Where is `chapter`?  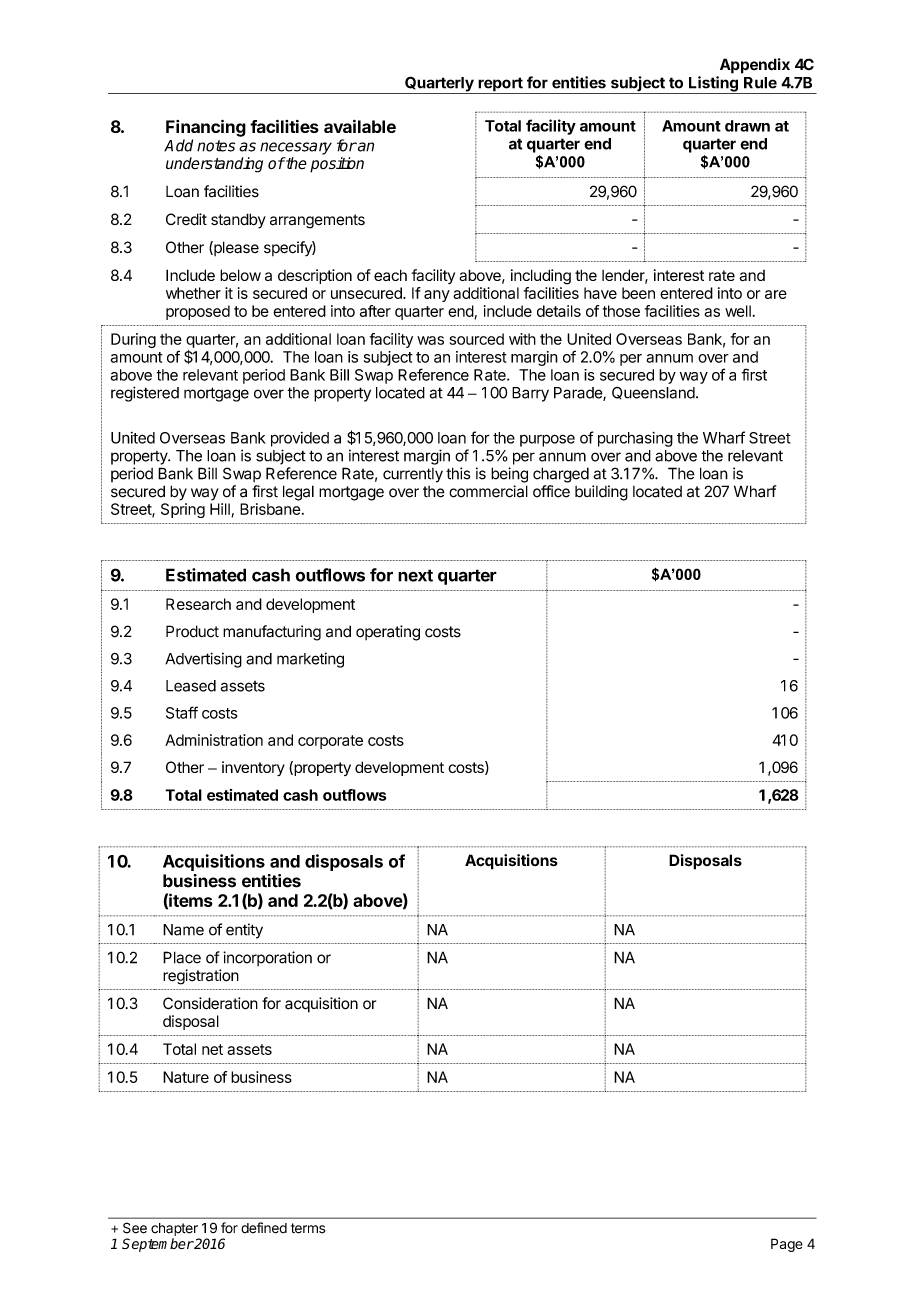 chapter is located at coordinates (174, 1229).
